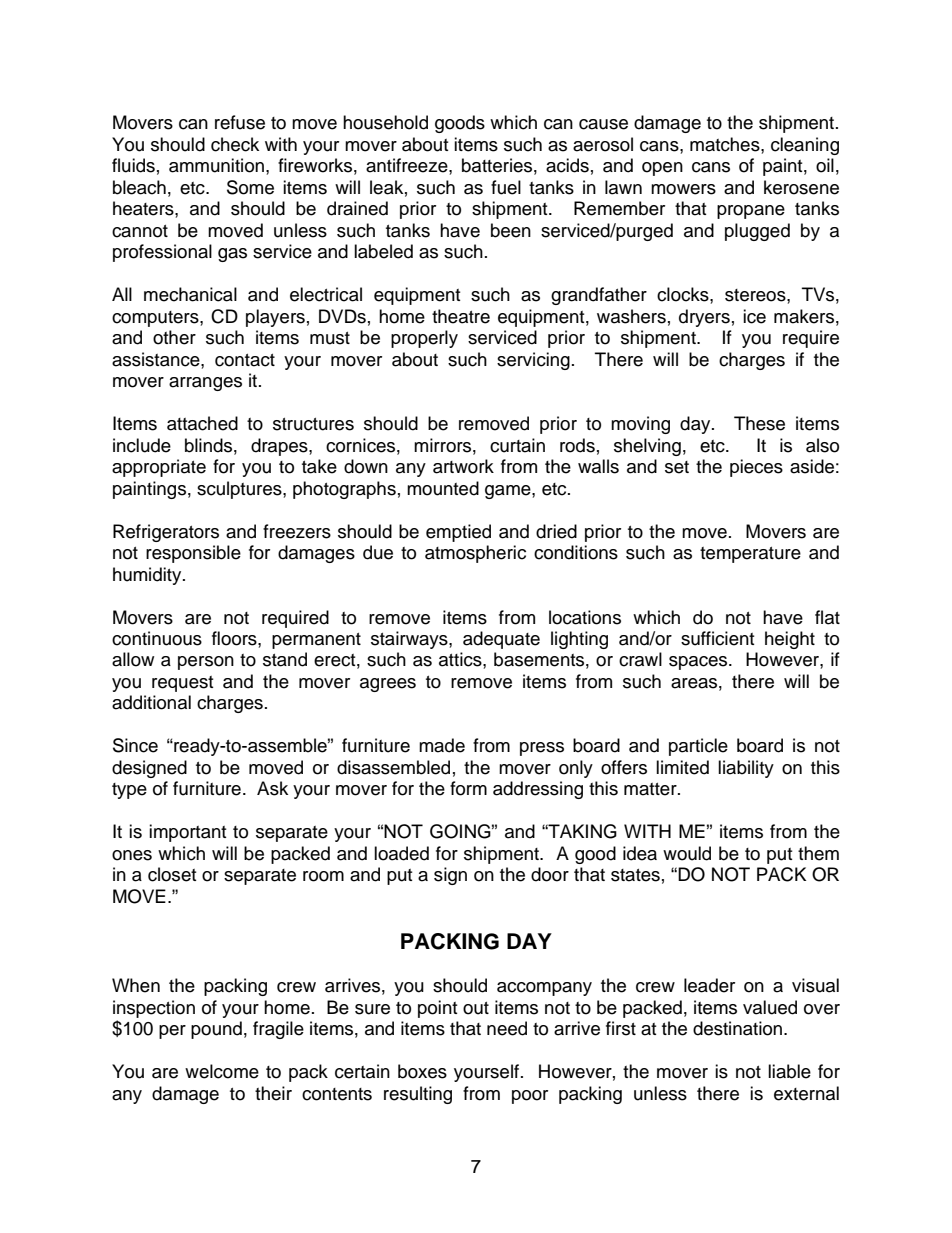 The width and height of the image is (952, 1233). What do you see at coordinates (422, 1071) in the image?
I see `boxes` at bounding box center [422, 1071].
